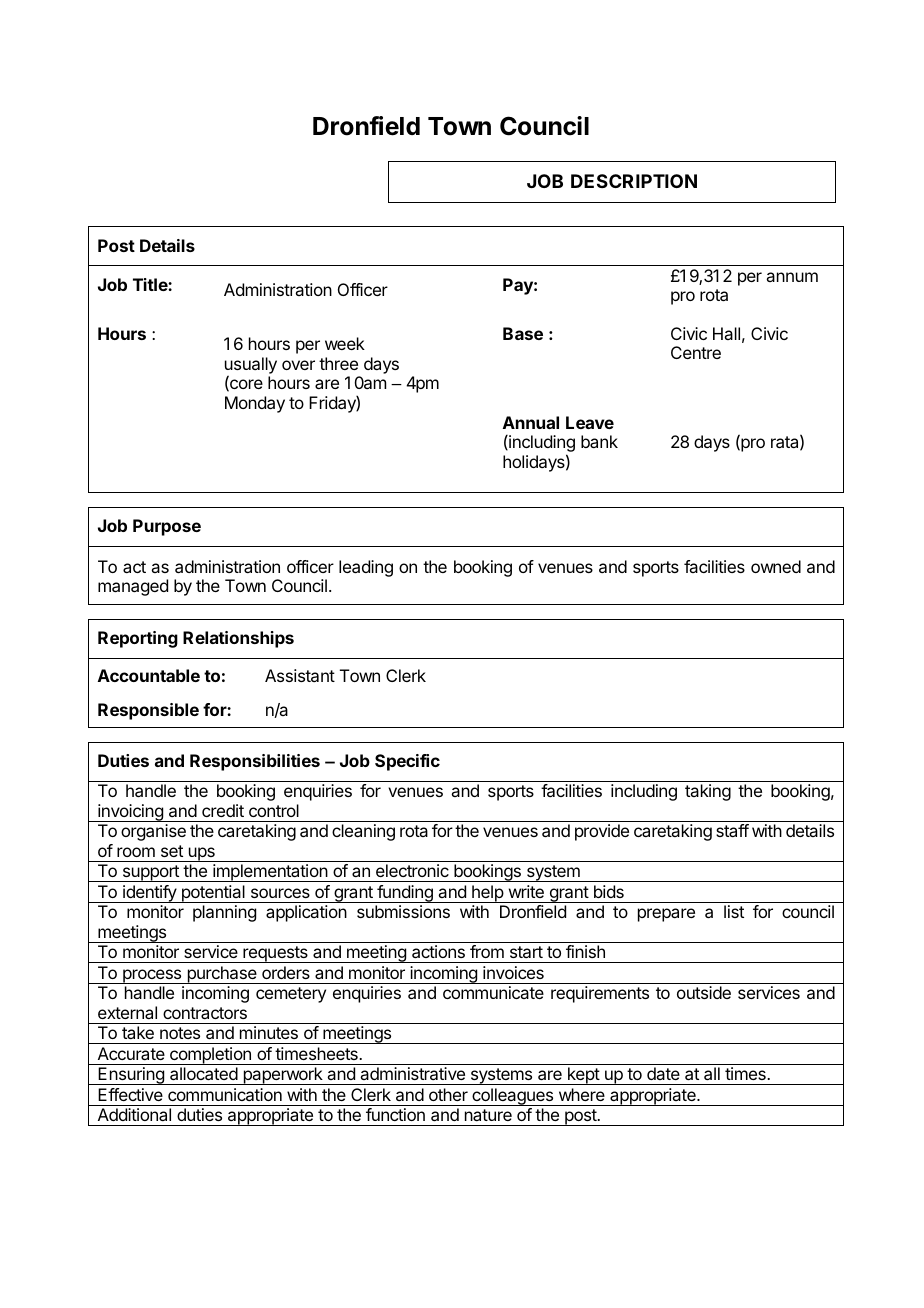 The image size is (924, 1308). Describe the element at coordinates (634, 181) in the image. I see `DESCRIPTION` at that location.
